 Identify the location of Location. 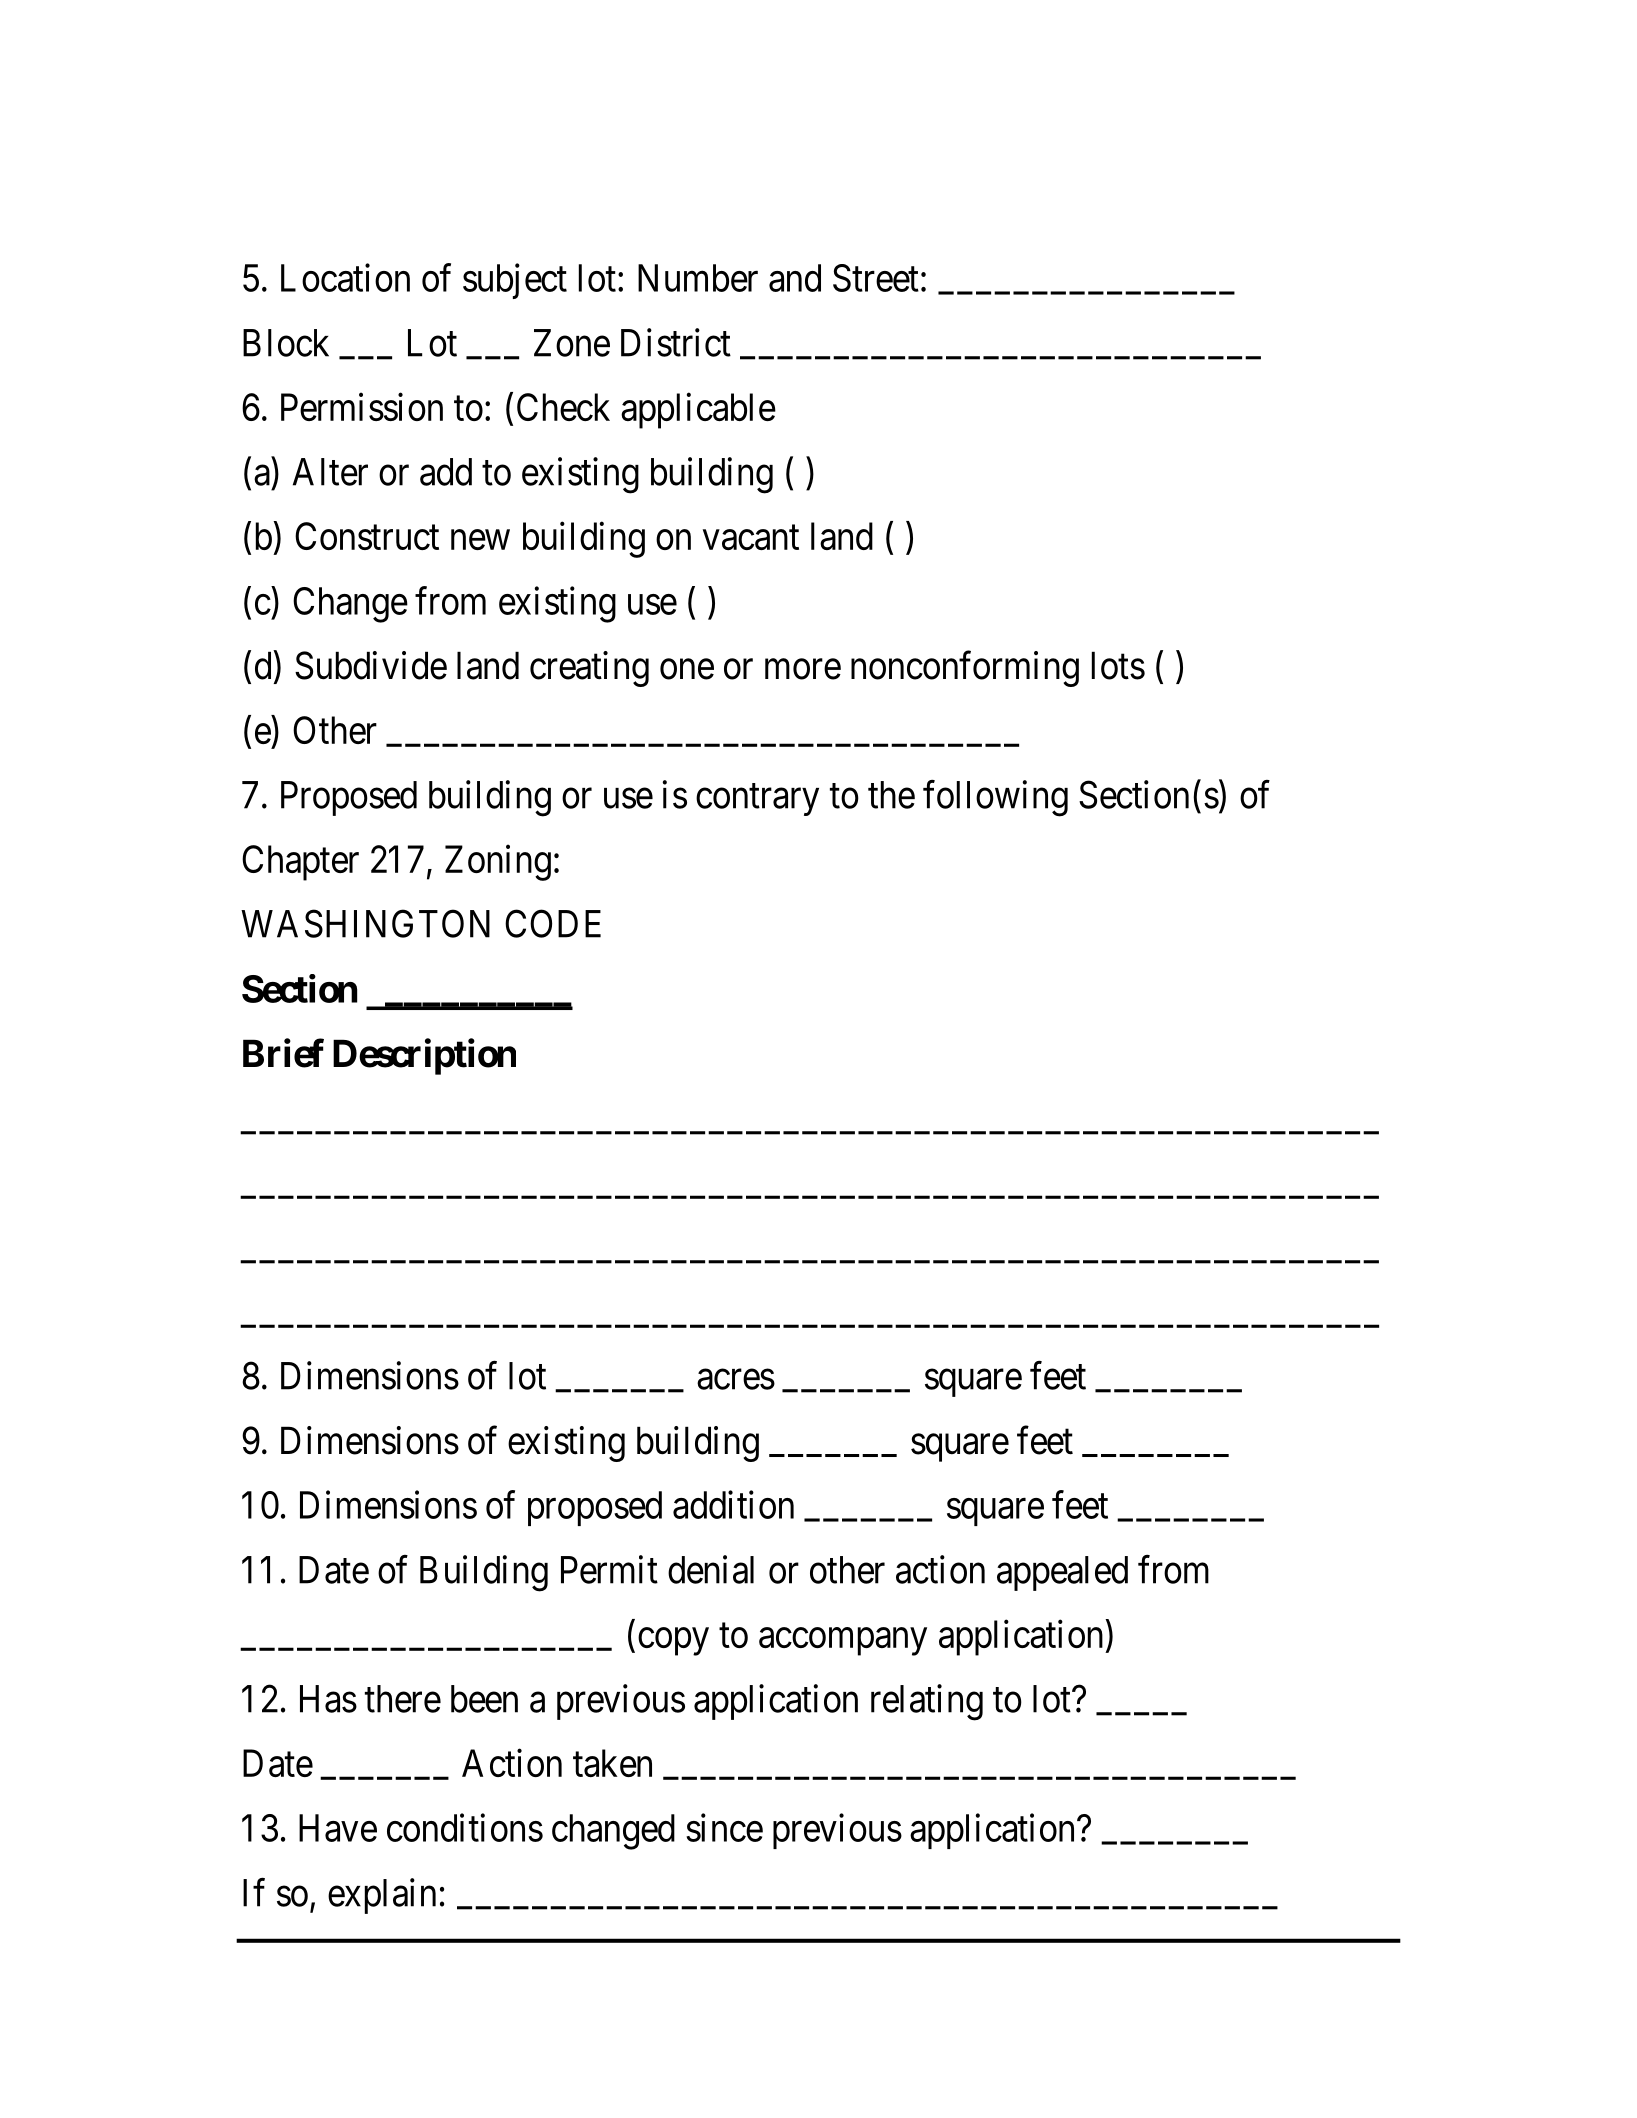
(345, 278).
